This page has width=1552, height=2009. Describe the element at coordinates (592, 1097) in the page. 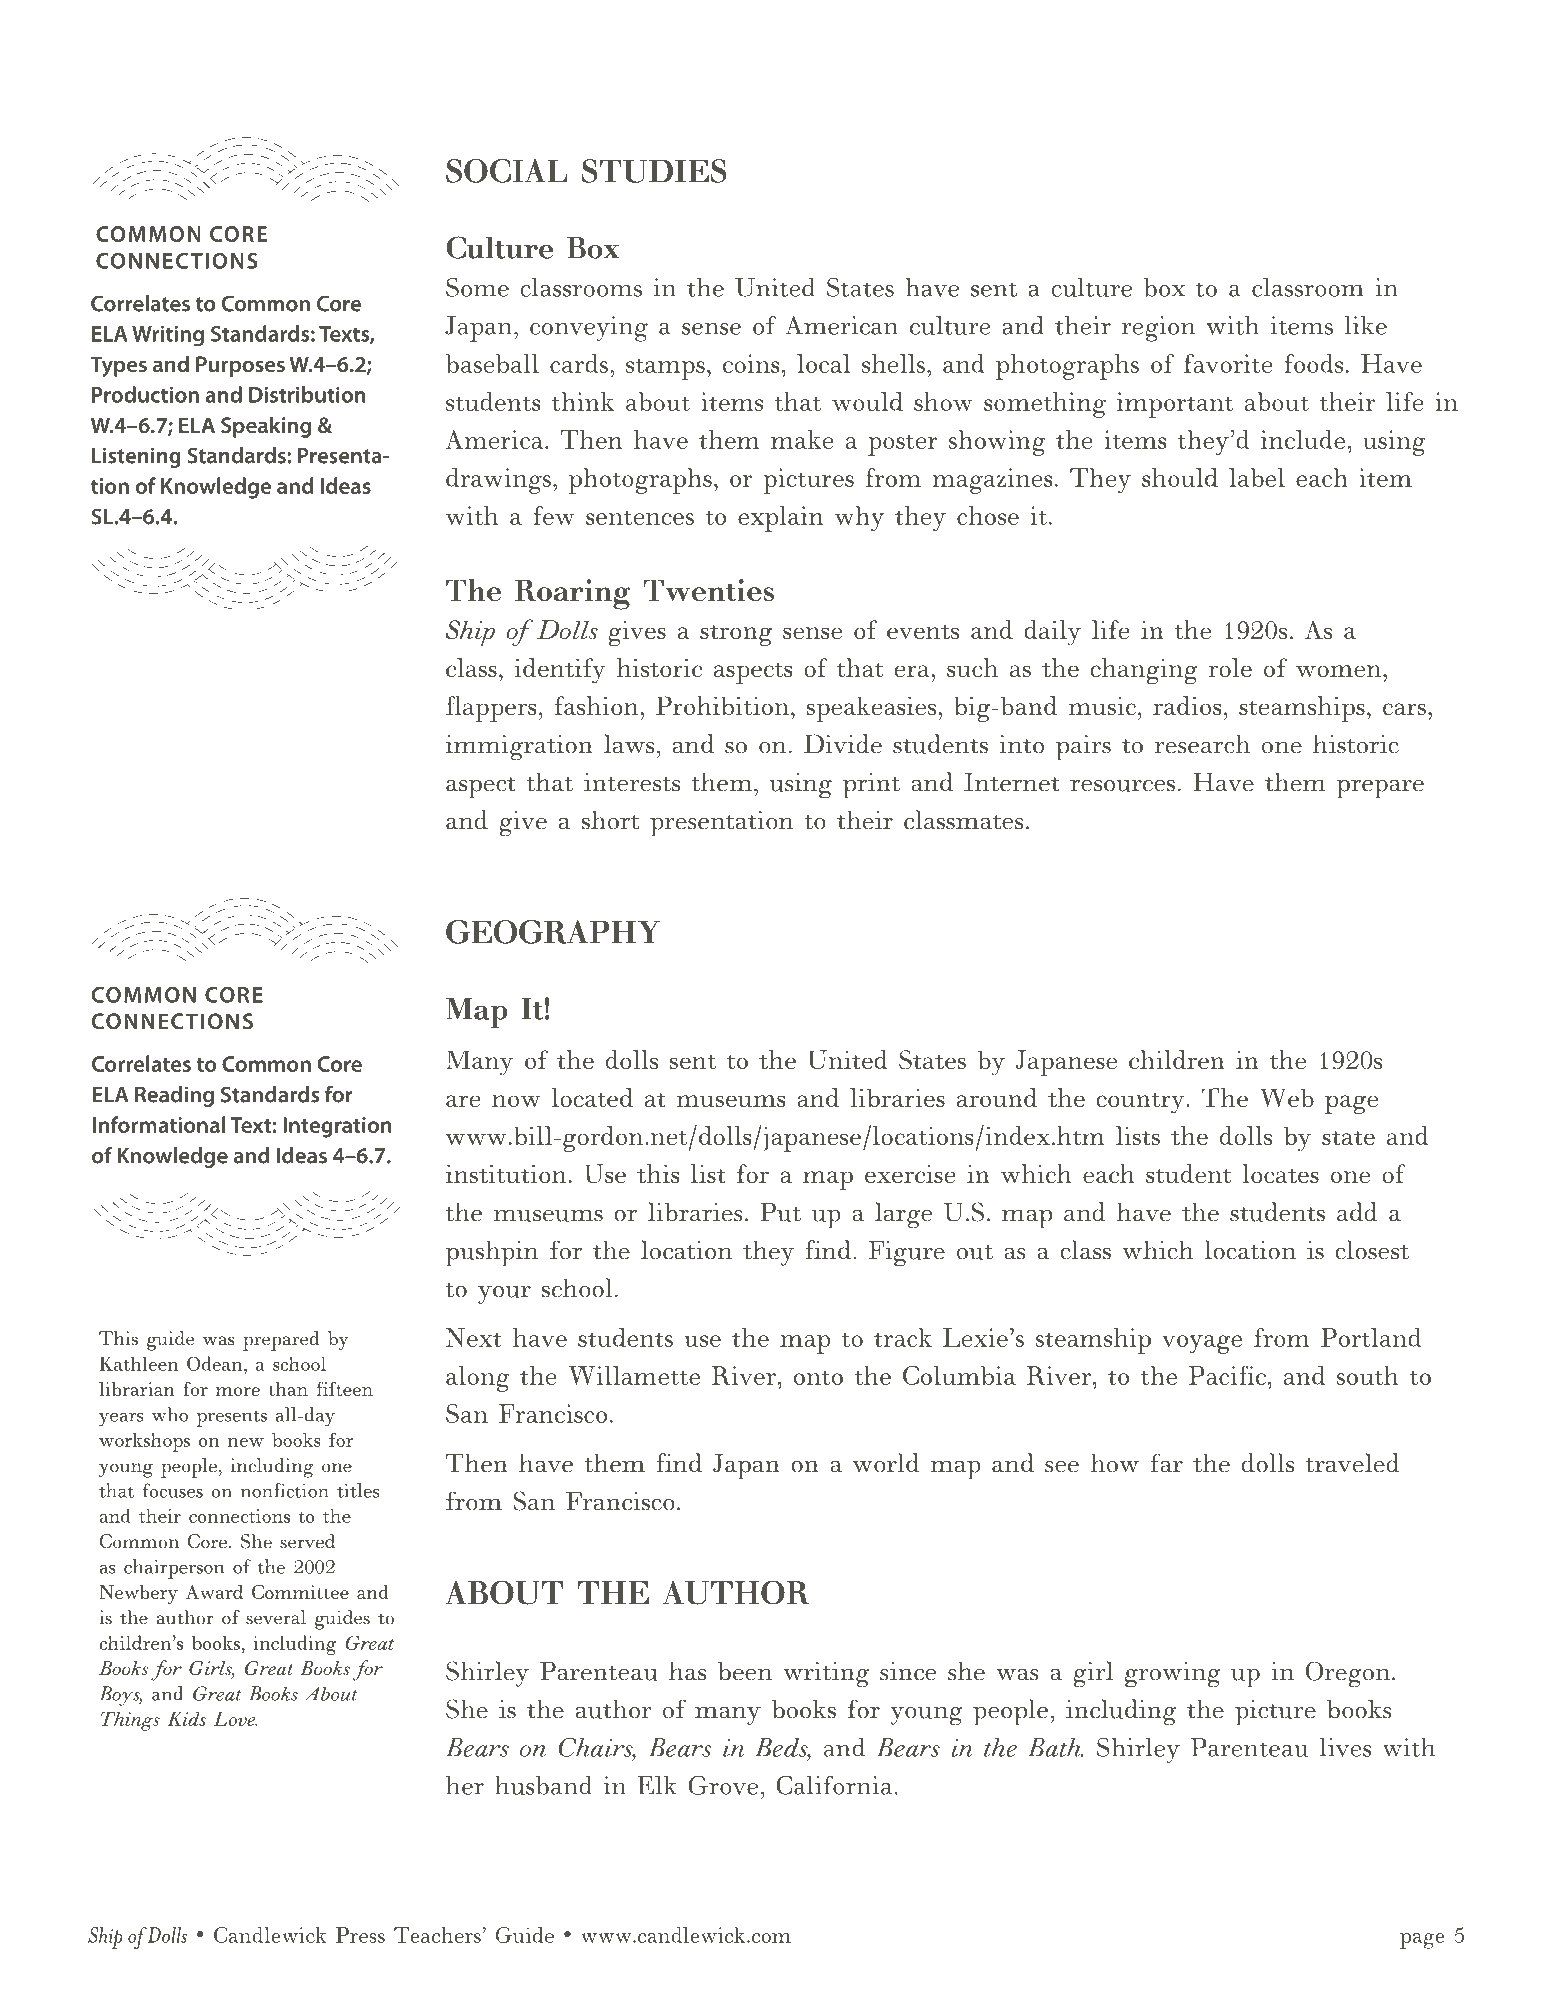

I see `located` at that location.
